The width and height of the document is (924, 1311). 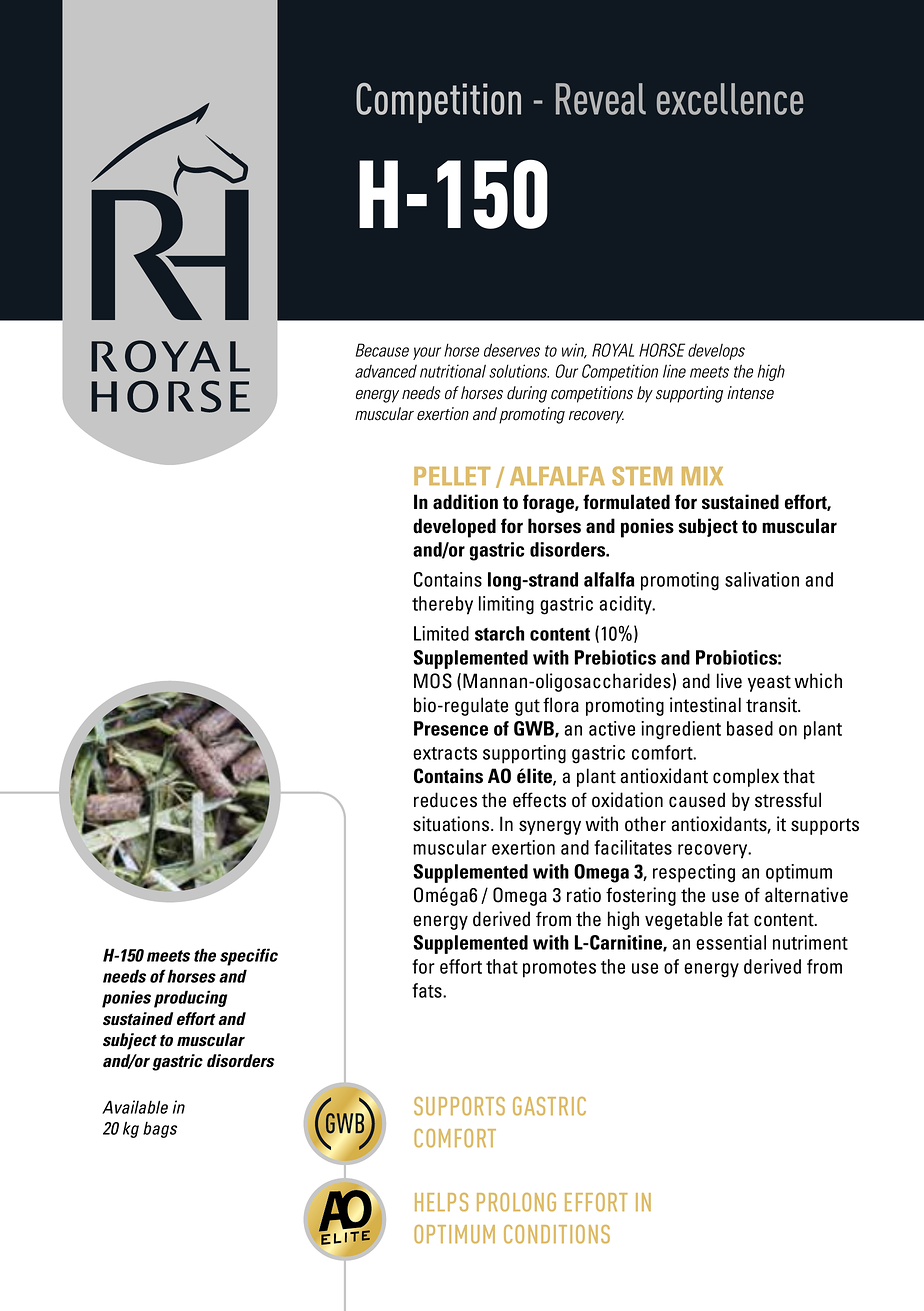 What do you see at coordinates (382, 350) in the document?
I see `Because` at bounding box center [382, 350].
